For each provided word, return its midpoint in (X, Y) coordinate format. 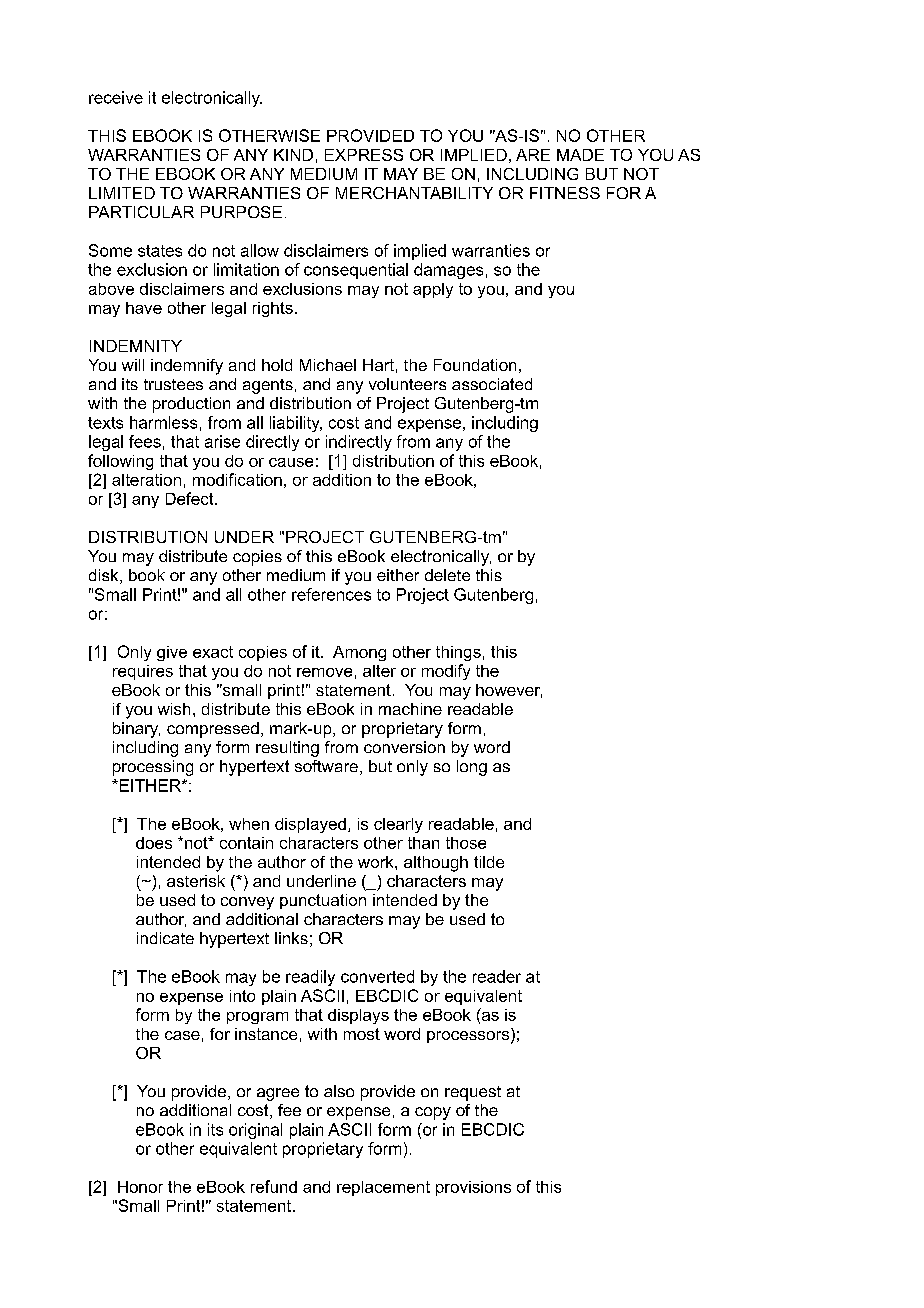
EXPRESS (364, 155)
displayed (310, 825)
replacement (383, 1188)
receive (116, 97)
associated (492, 384)
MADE (580, 155)
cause (291, 462)
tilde (489, 862)
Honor (140, 1187)
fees (145, 441)
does (154, 843)
